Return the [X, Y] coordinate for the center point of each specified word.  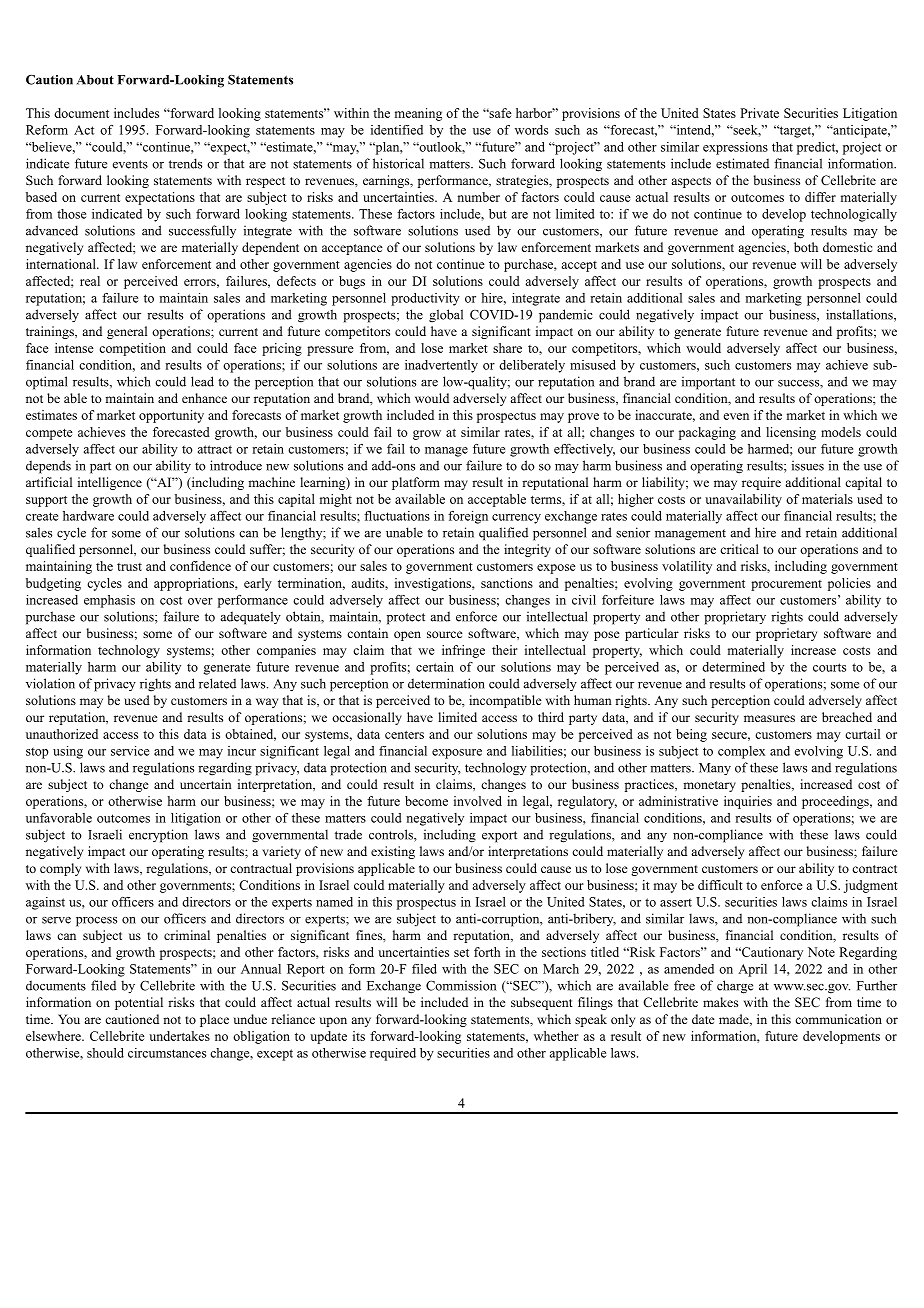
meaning [418, 114]
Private [759, 113]
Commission [461, 985]
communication [838, 1019]
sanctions [507, 583]
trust [129, 567]
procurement [786, 585]
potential [139, 1003]
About [95, 80]
